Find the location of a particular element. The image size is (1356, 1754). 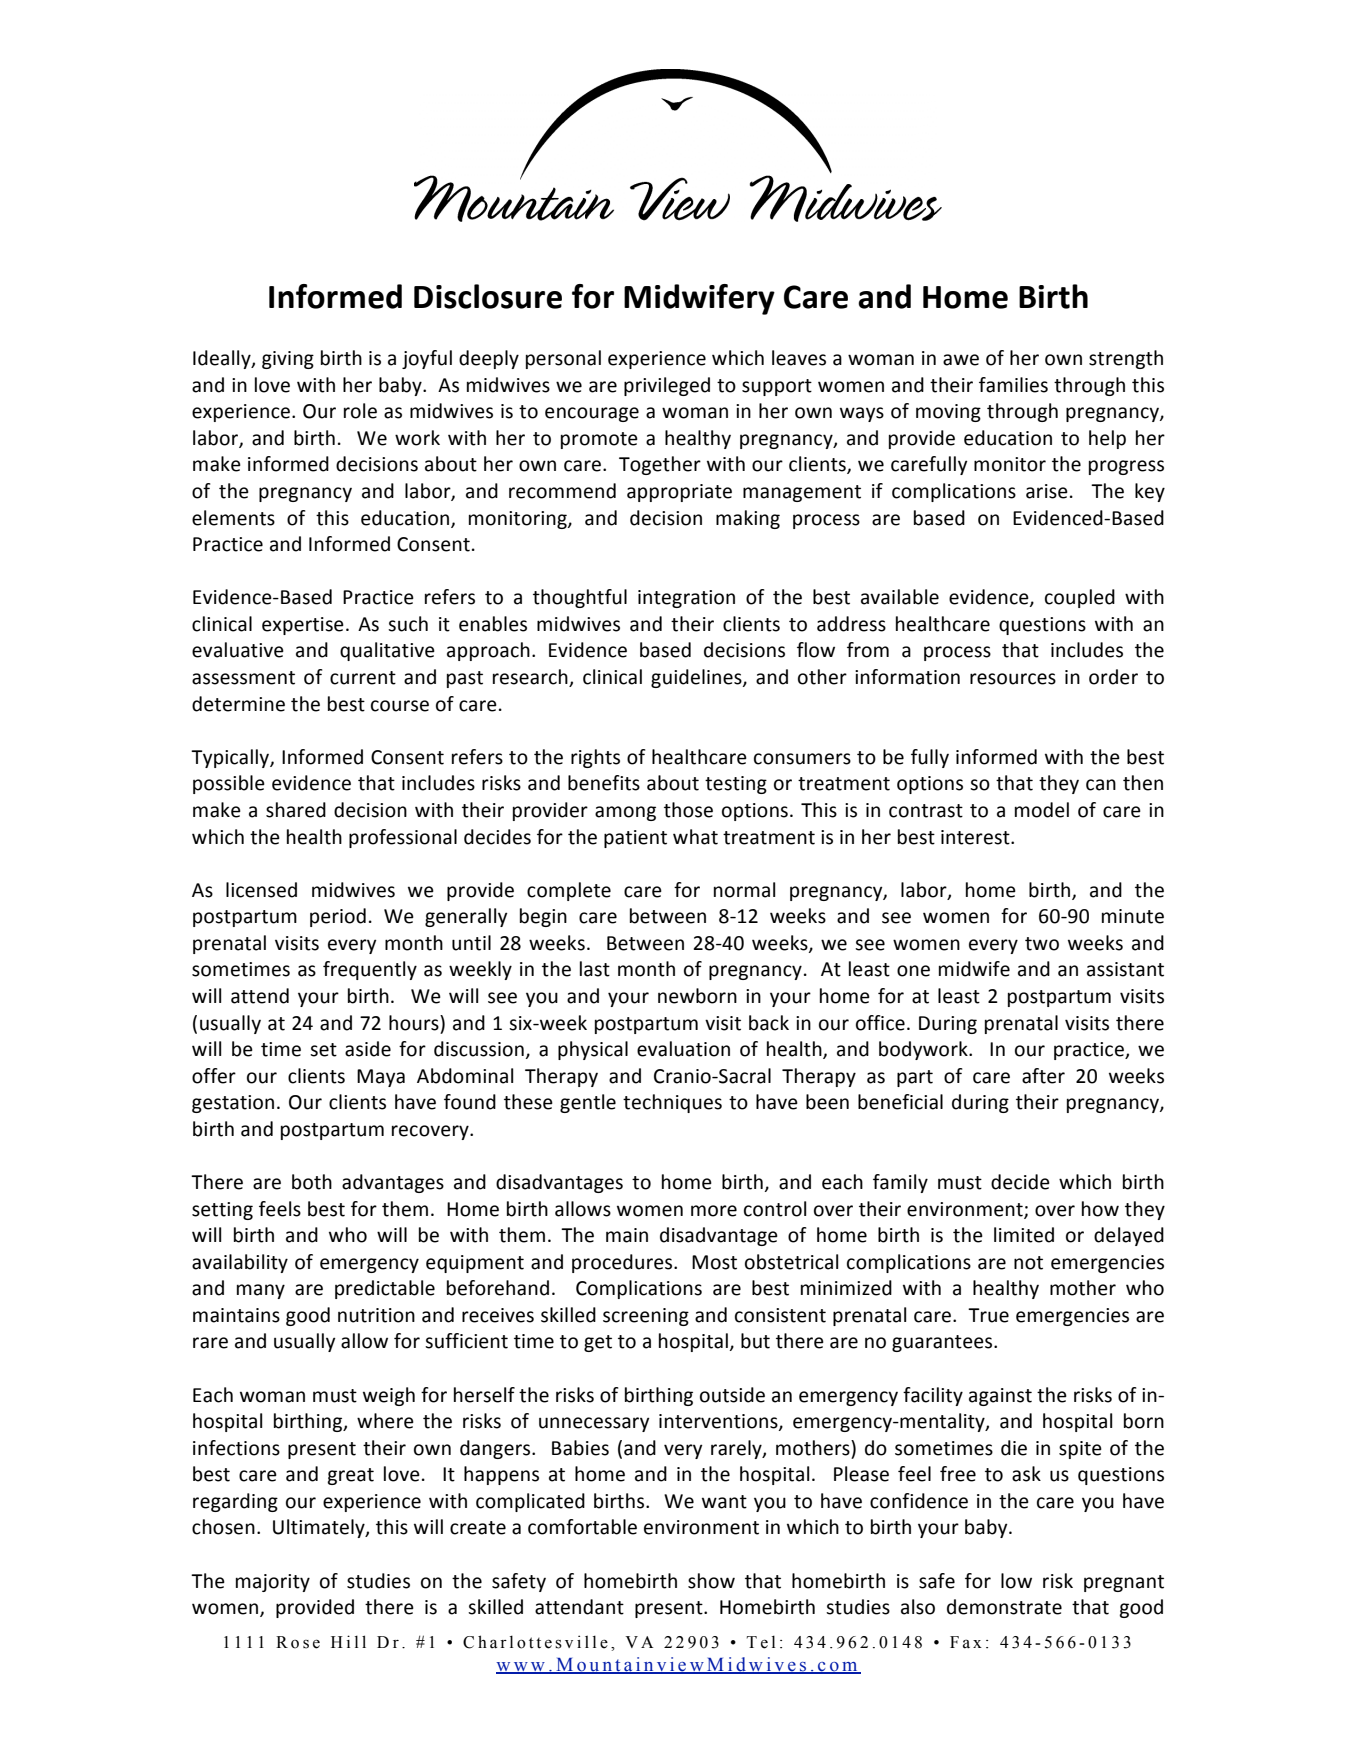

techniques is located at coordinates (672, 1103).
